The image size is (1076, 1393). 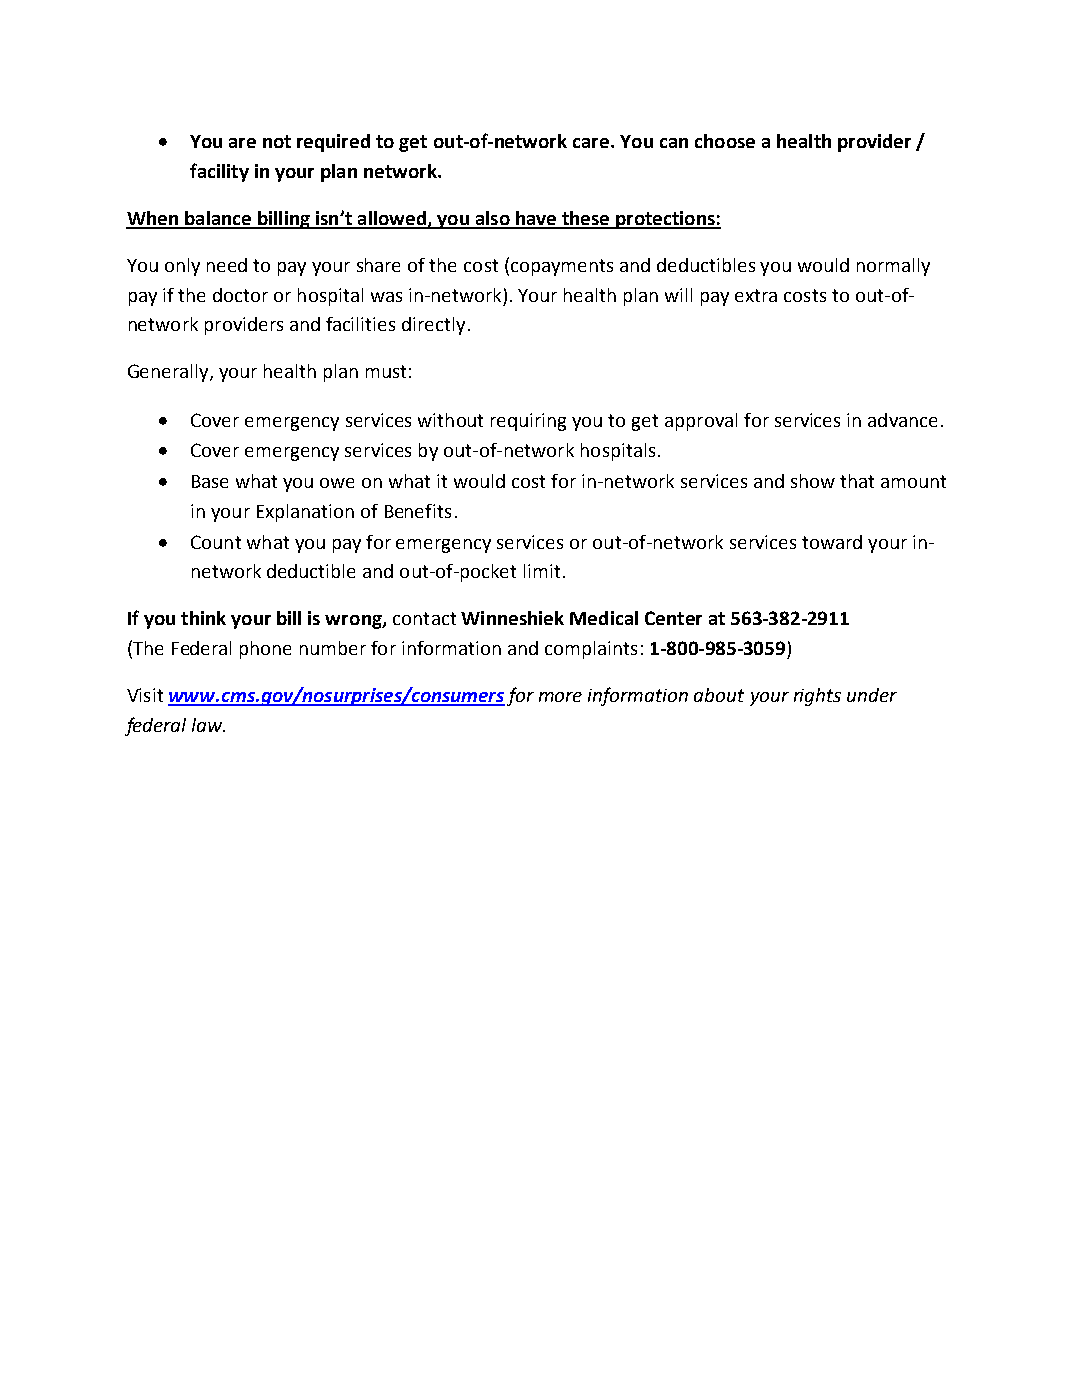 I want to click on doctor, so click(x=240, y=295).
